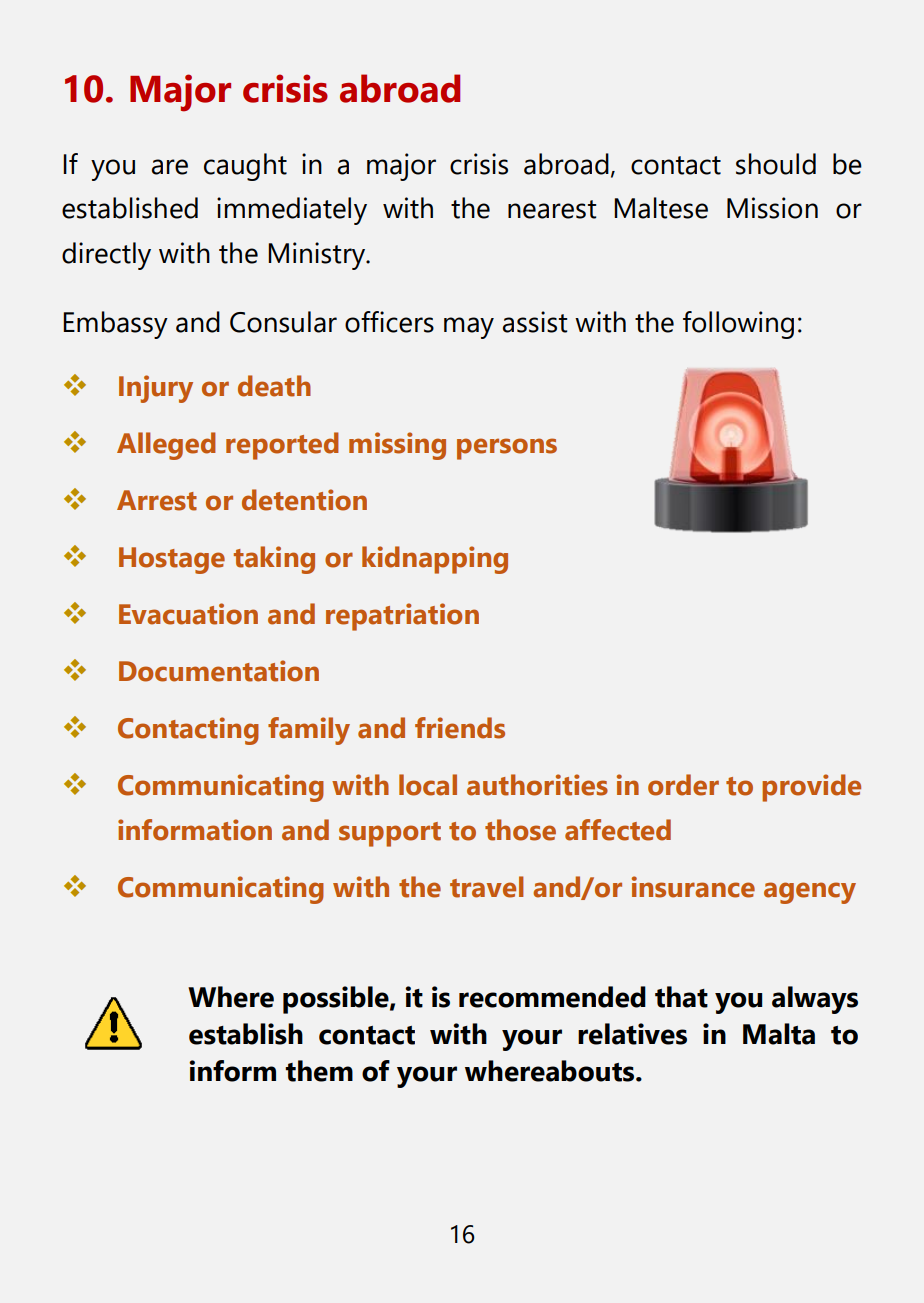  What do you see at coordinates (245, 167) in the document?
I see `caught` at bounding box center [245, 167].
